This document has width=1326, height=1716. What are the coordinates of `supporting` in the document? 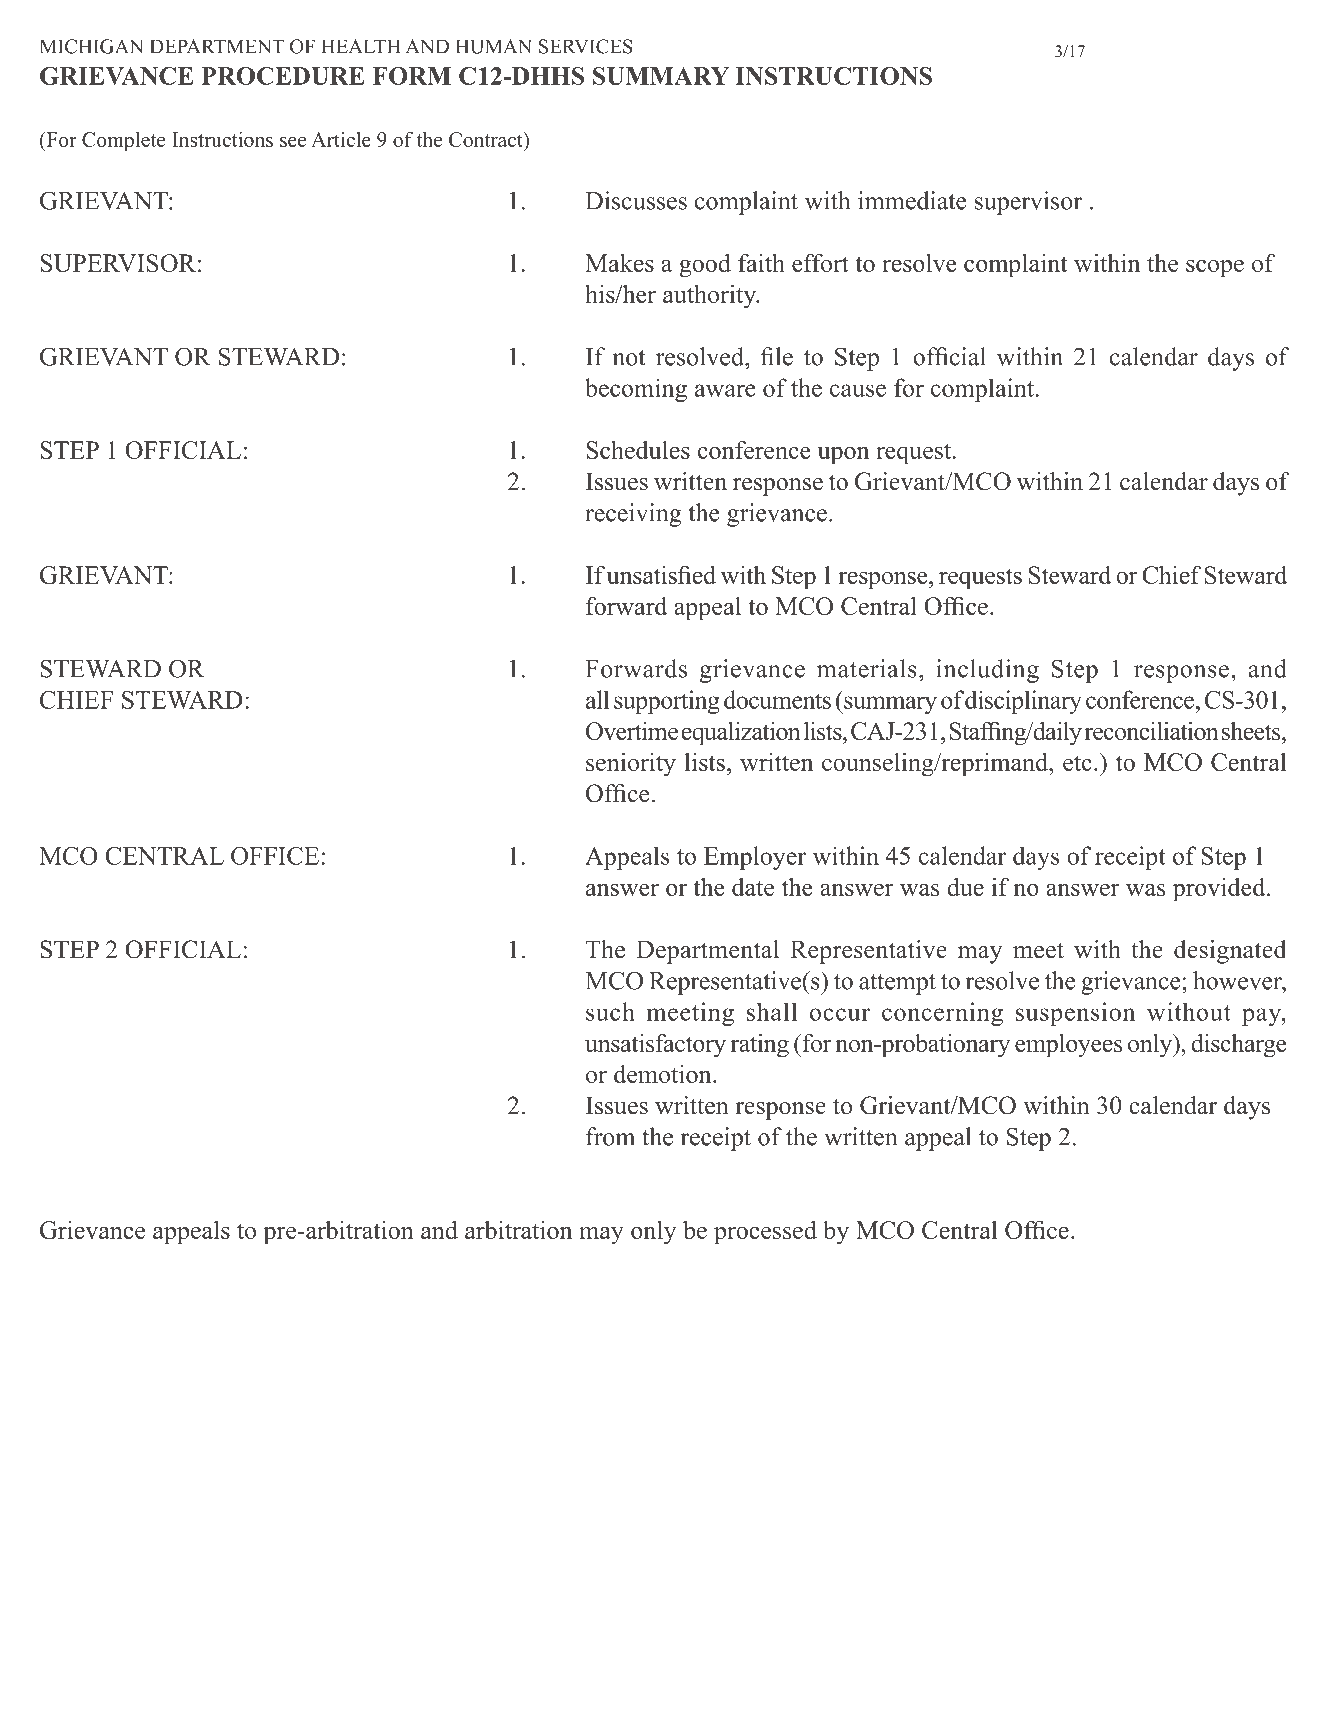 It's located at (667, 702).
